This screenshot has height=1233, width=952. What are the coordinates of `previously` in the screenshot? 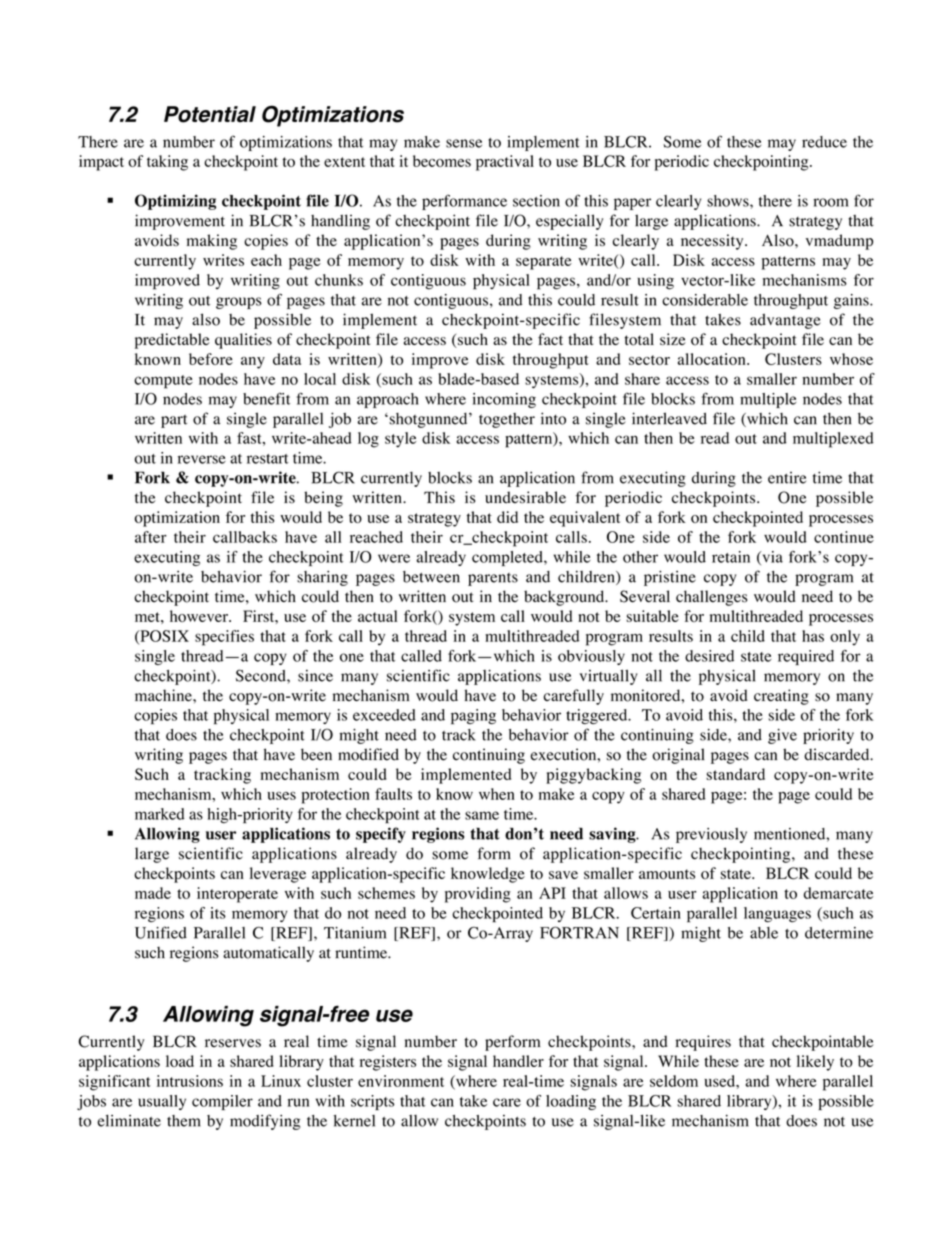 It's located at (711, 835).
